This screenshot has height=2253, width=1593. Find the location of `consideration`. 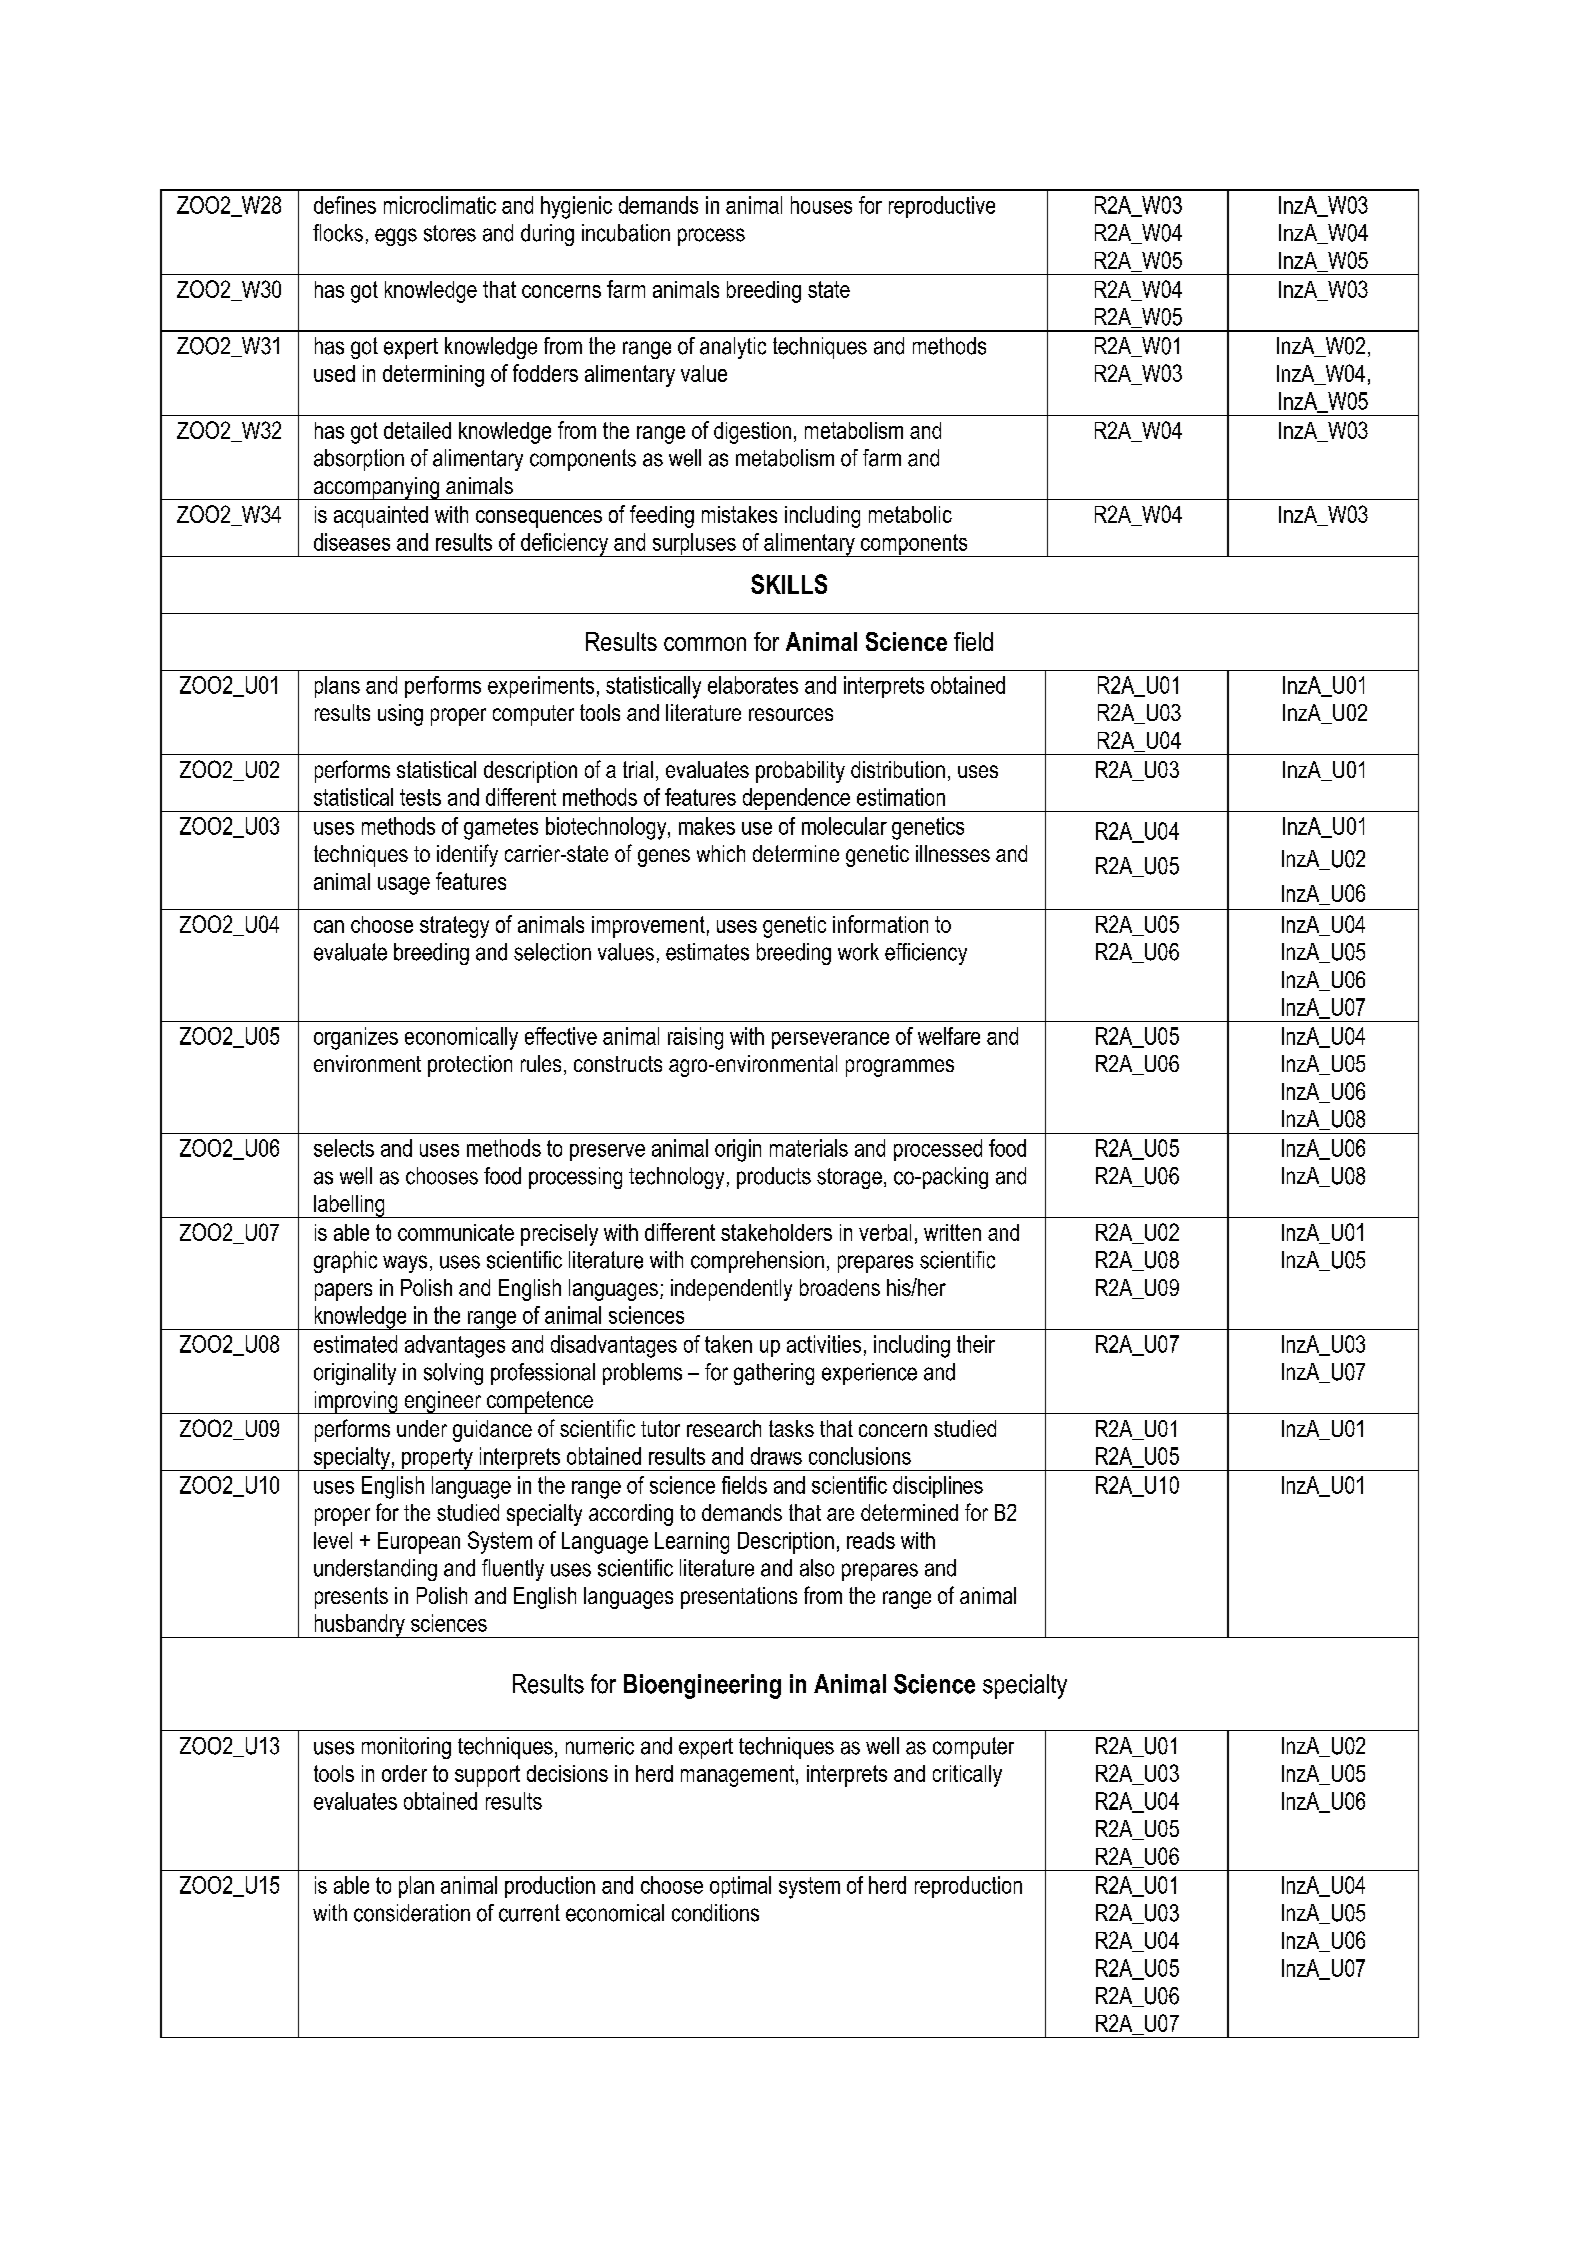

consideration is located at coordinates (412, 1913).
